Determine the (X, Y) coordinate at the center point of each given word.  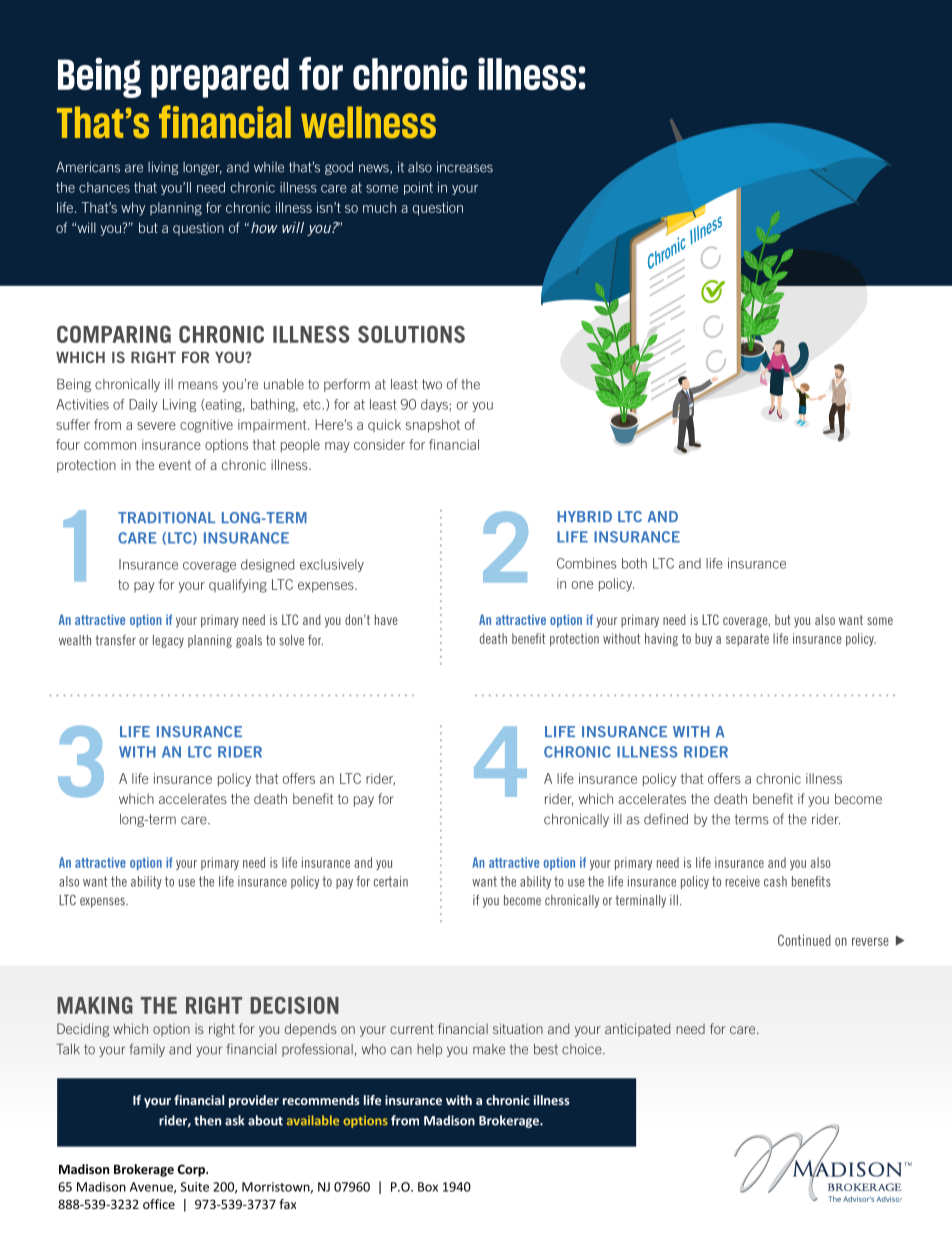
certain (391, 881)
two (432, 384)
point (418, 188)
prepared (220, 78)
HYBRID (584, 516)
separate (747, 639)
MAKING (95, 1005)
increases (465, 167)
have (386, 619)
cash (775, 881)
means (198, 385)
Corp (192, 1170)
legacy (168, 641)
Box (428, 1187)
